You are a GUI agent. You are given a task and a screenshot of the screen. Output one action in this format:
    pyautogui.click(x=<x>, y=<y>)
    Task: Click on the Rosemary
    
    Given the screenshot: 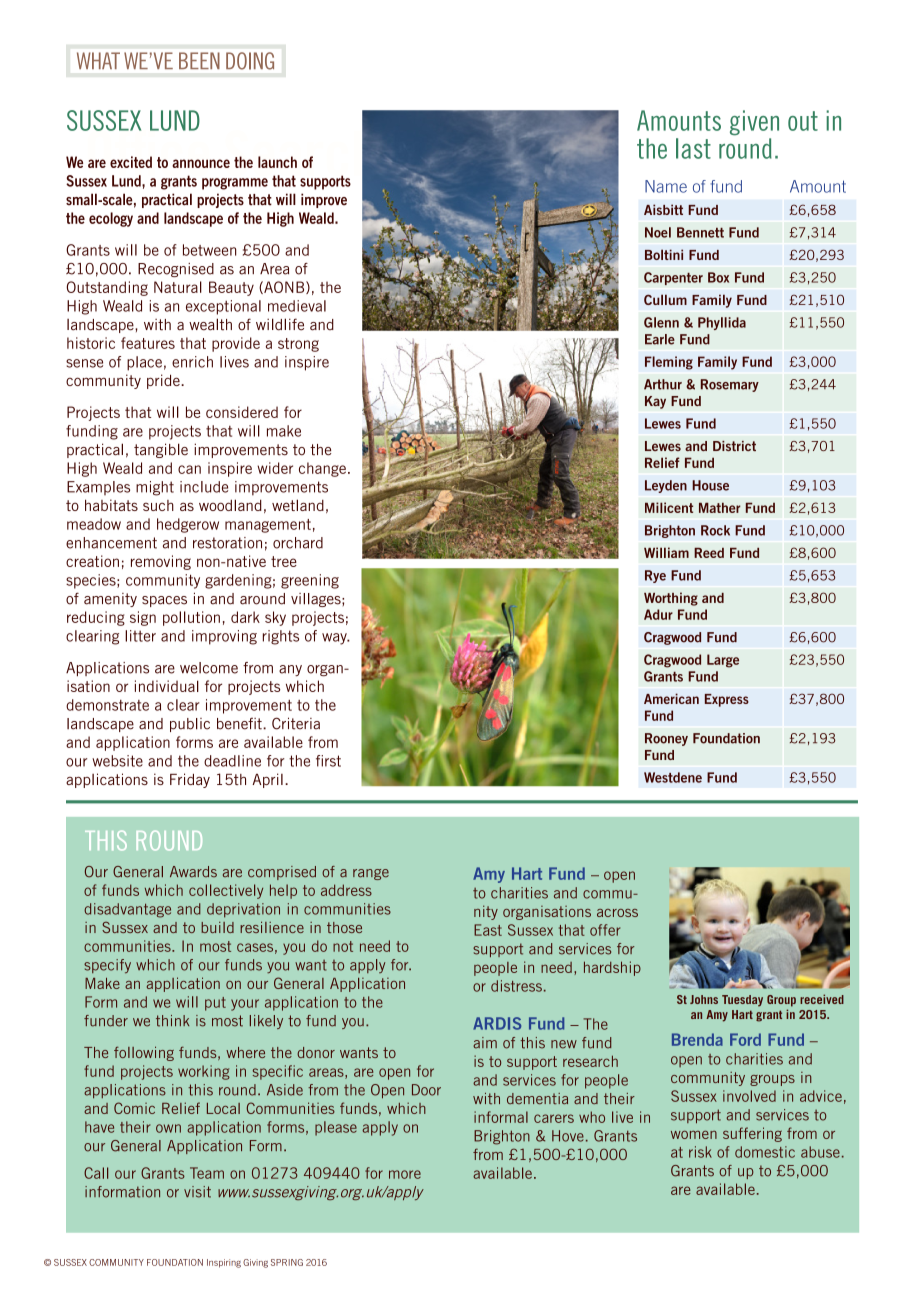 What is the action you would take?
    pyautogui.click(x=730, y=385)
